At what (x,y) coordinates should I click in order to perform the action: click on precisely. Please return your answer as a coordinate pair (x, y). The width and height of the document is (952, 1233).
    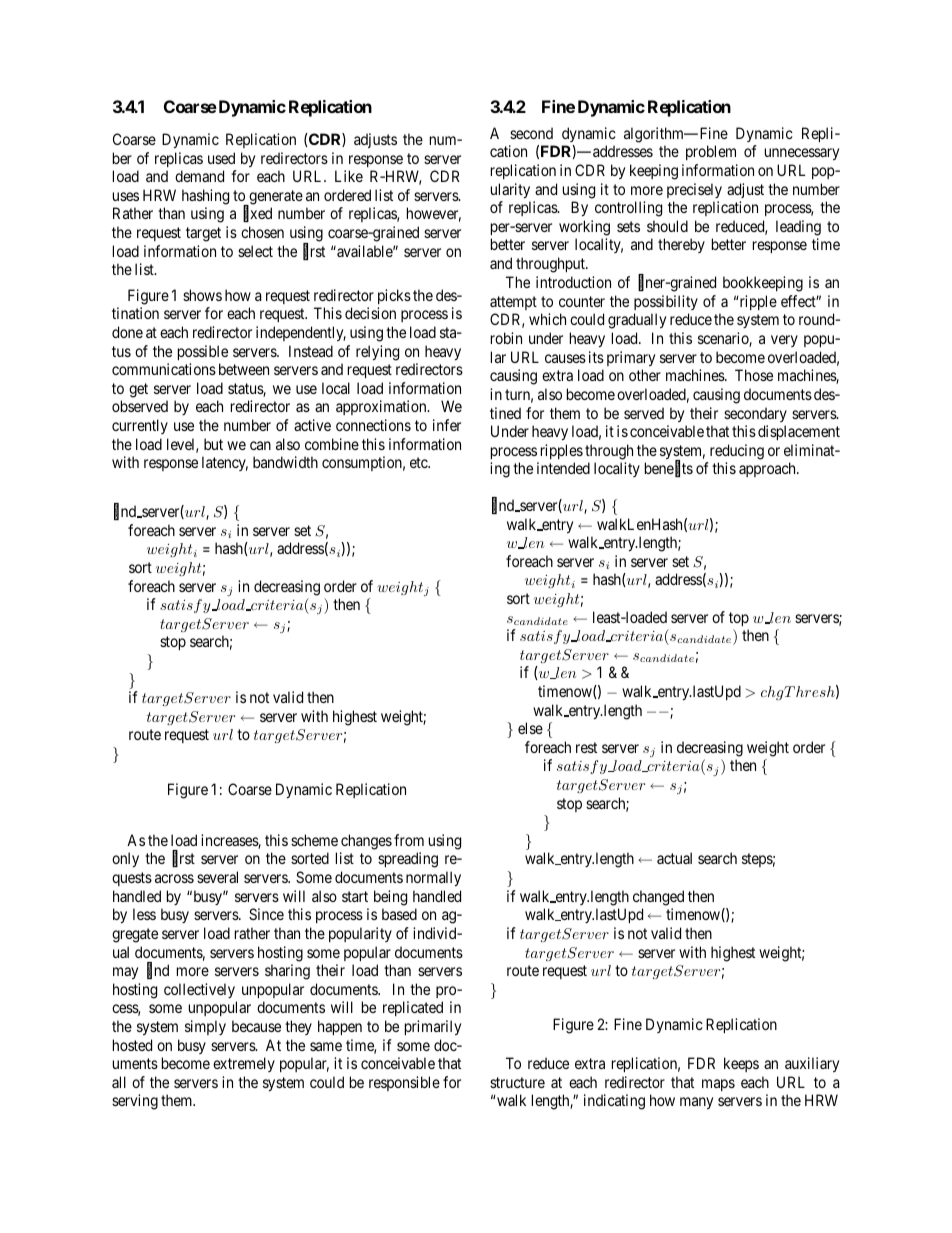
    Looking at the image, I should click on (694, 190).
